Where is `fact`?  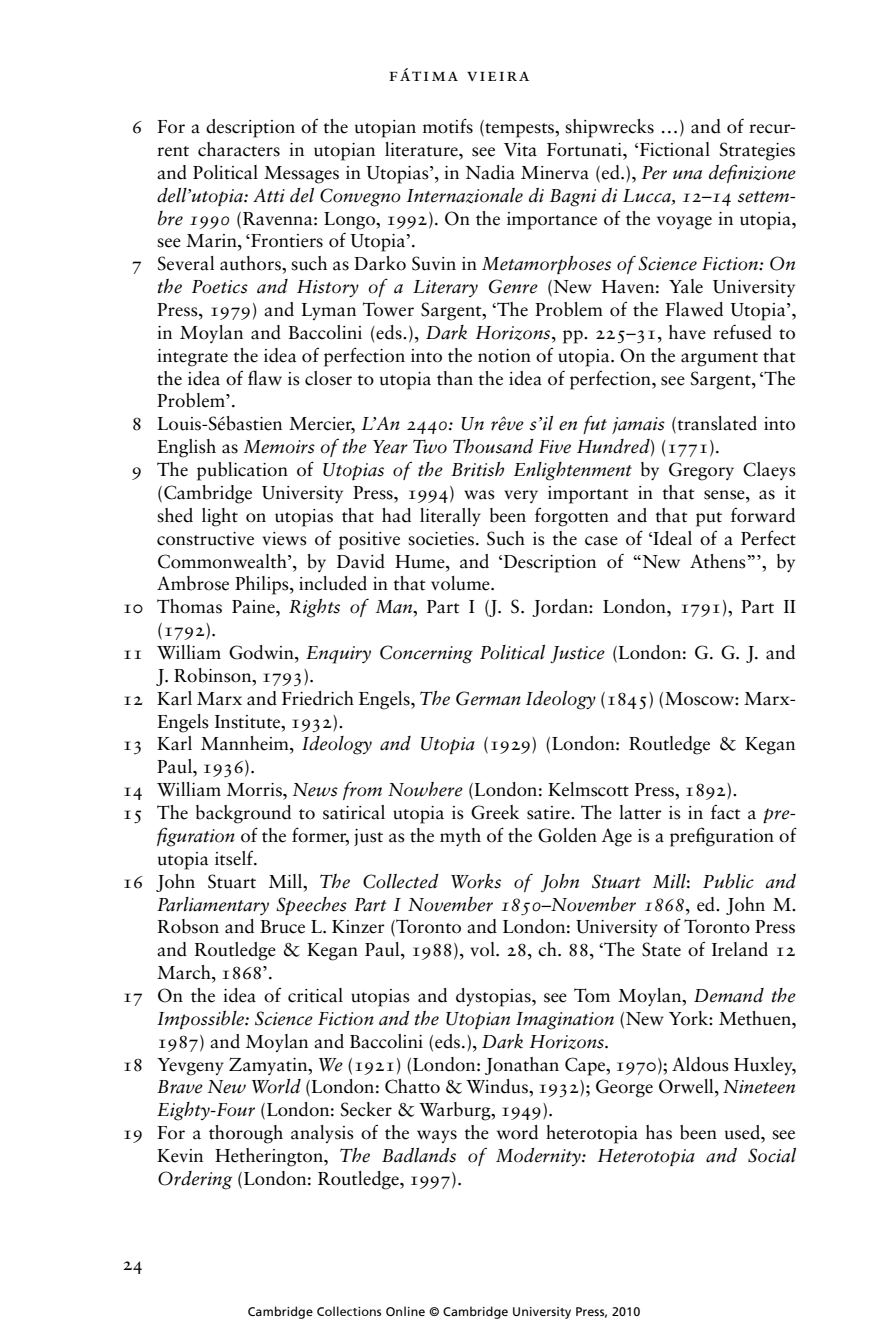
fact is located at coordinates (726, 812).
